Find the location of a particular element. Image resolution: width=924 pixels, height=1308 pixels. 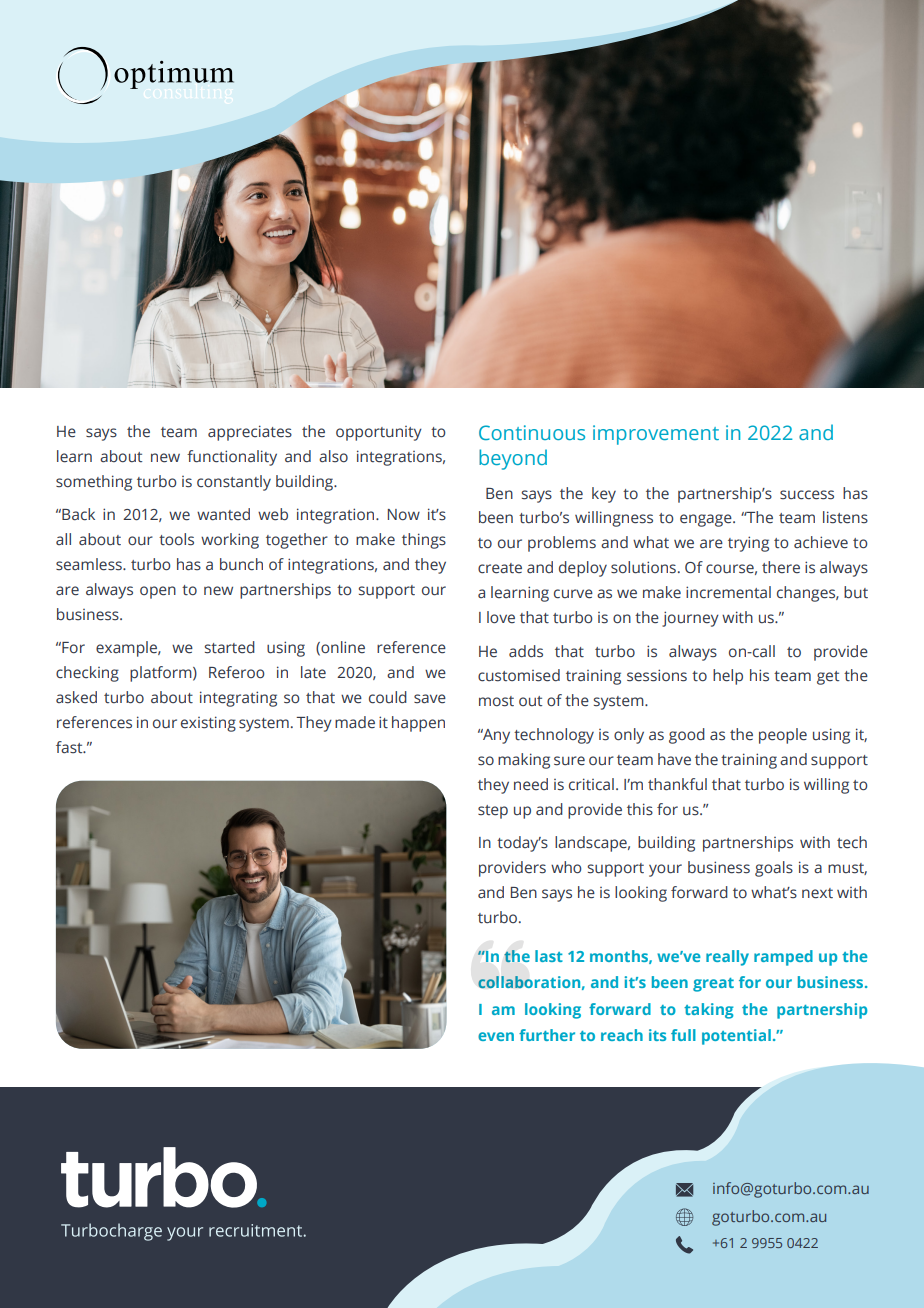

fast is located at coordinates (70, 747).
